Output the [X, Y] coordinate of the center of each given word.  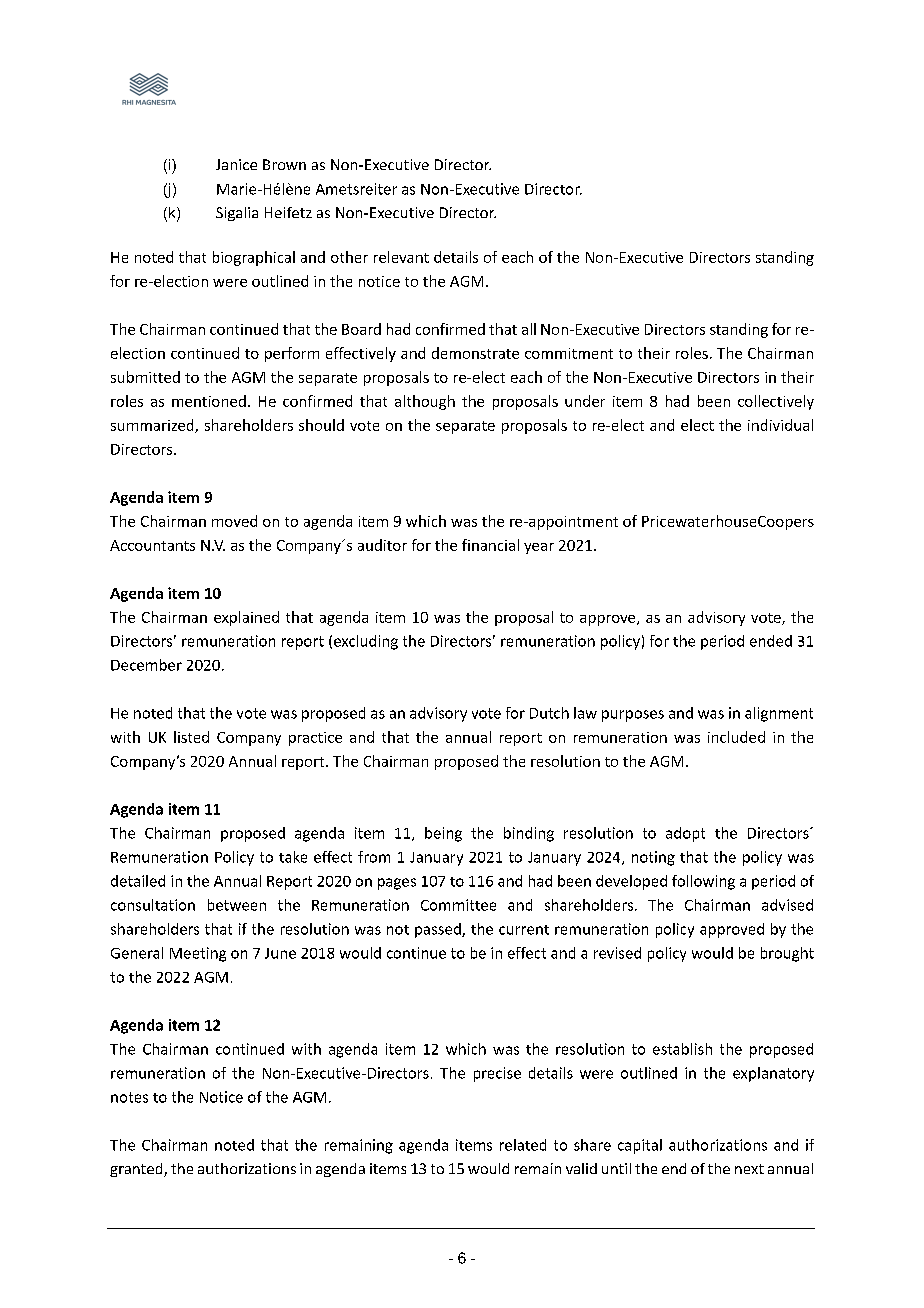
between [237, 905]
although [425, 402]
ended [771, 641]
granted [137, 1170]
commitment [569, 353]
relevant [401, 257]
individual [780, 425]
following [703, 882]
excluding [366, 642]
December [146, 665]
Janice [236, 164]
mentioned [209, 401]
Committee [458, 905]
